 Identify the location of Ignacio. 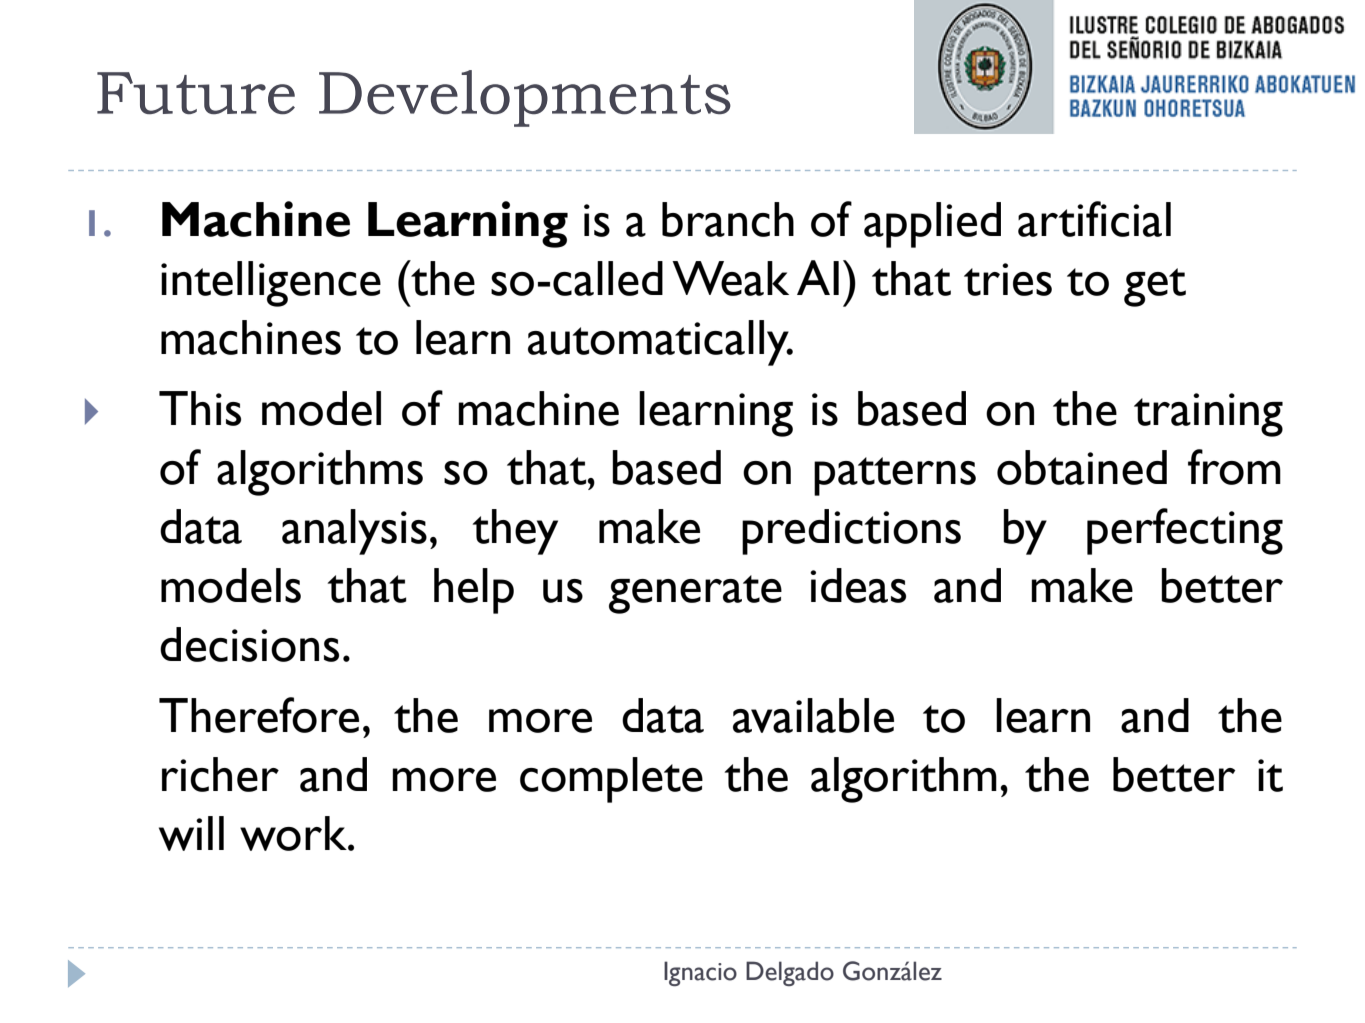
(700, 973).
